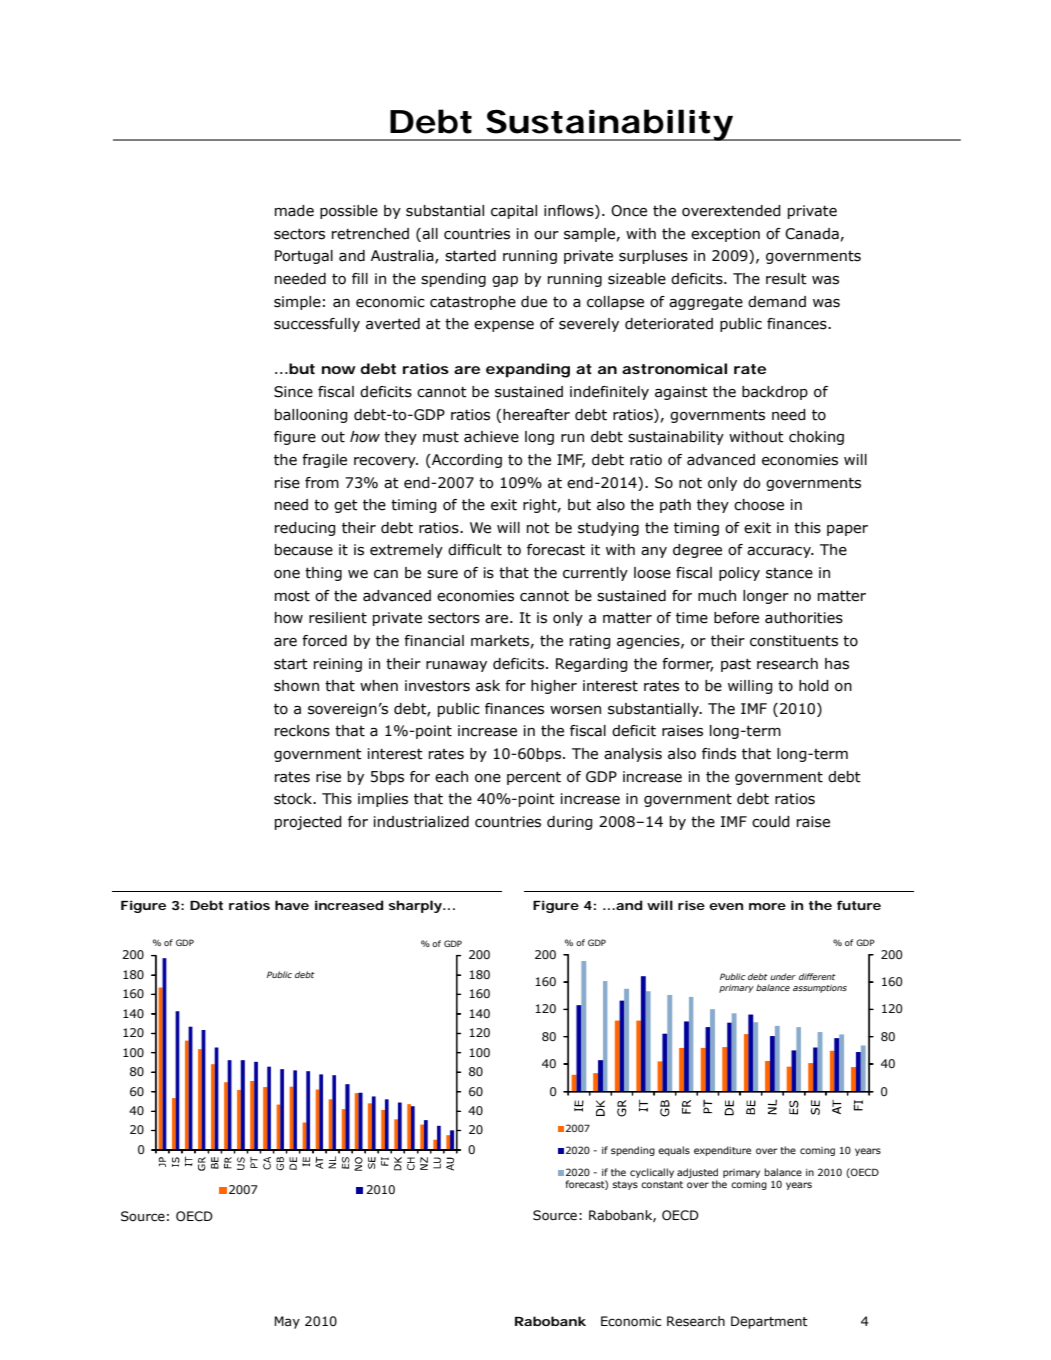  Describe the element at coordinates (812, 234) in the document. I see `Canada` at that location.
